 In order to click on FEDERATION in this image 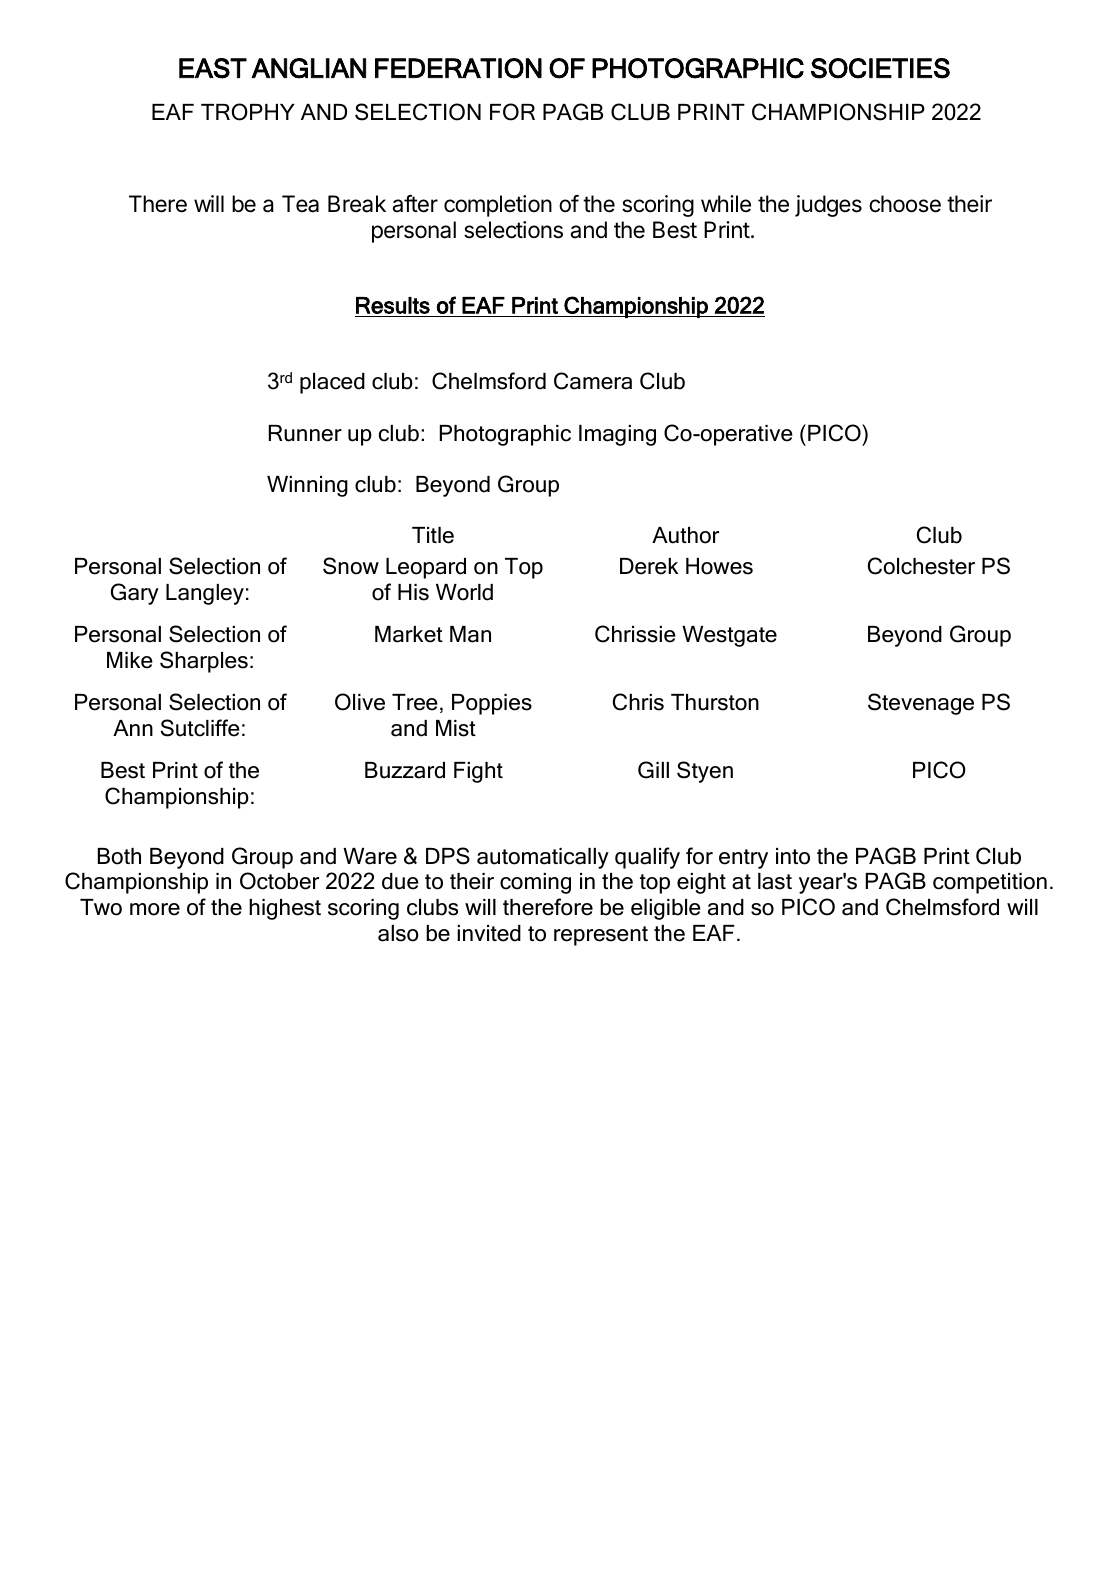, I will do `click(458, 68)`.
